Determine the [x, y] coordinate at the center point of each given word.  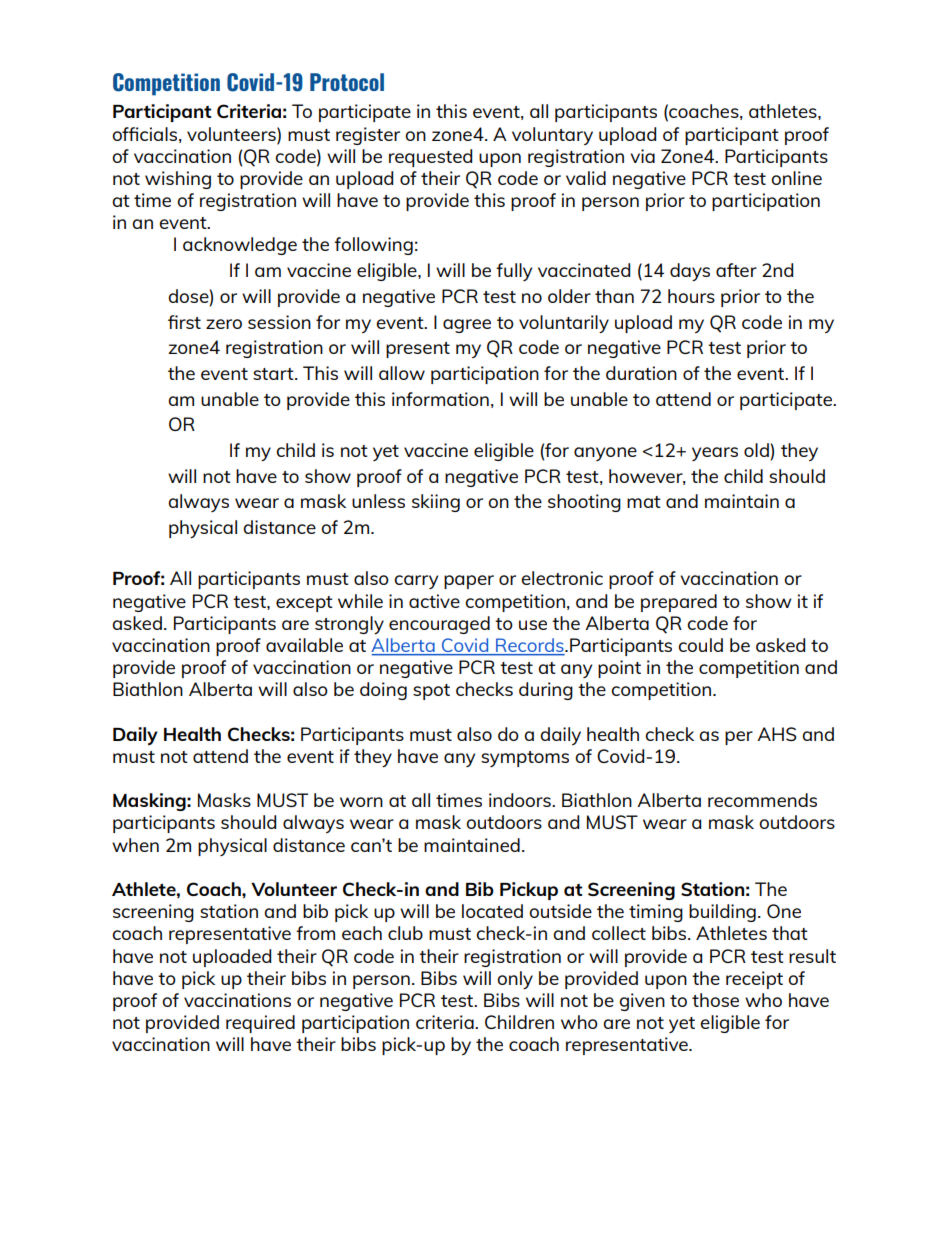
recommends [762, 800]
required [260, 1024]
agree [467, 326]
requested [430, 158]
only [515, 980]
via [642, 156]
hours [691, 296]
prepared [679, 603]
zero [224, 324]
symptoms [525, 759]
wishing [178, 180]
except [304, 604]
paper [469, 582]
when [135, 845]
